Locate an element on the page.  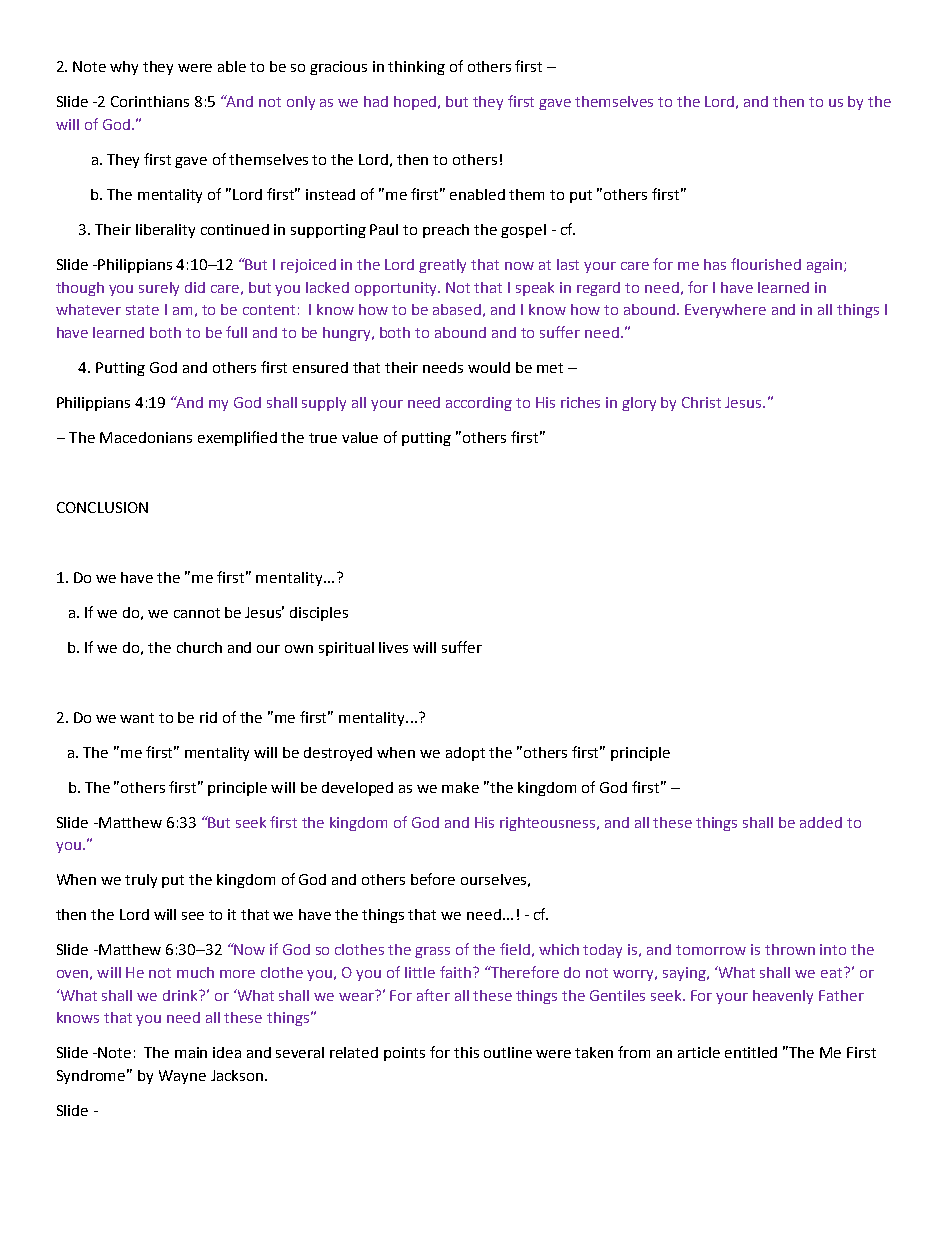
truly is located at coordinates (141, 881).
